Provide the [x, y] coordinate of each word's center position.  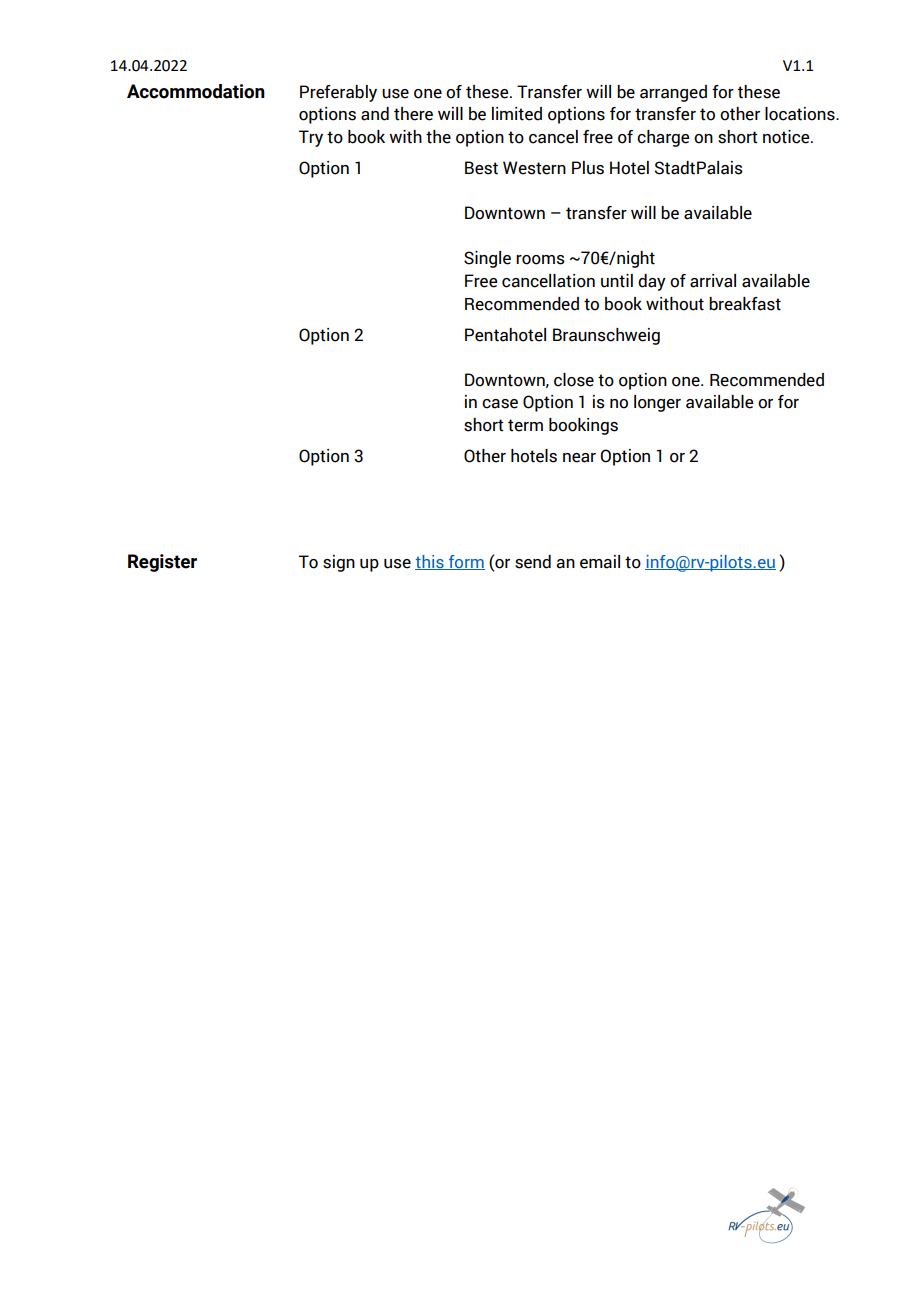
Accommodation [196, 91]
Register [162, 563]
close [574, 380]
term [525, 425]
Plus [588, 168]
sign [339, 563]
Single [487, 259]
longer [657, 403]
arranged [673, 93]
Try [311, 138]
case [500, 404]
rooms [540, 260]
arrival [713, 281]
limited [517, 114]
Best [481, 168]
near [579, 458]
